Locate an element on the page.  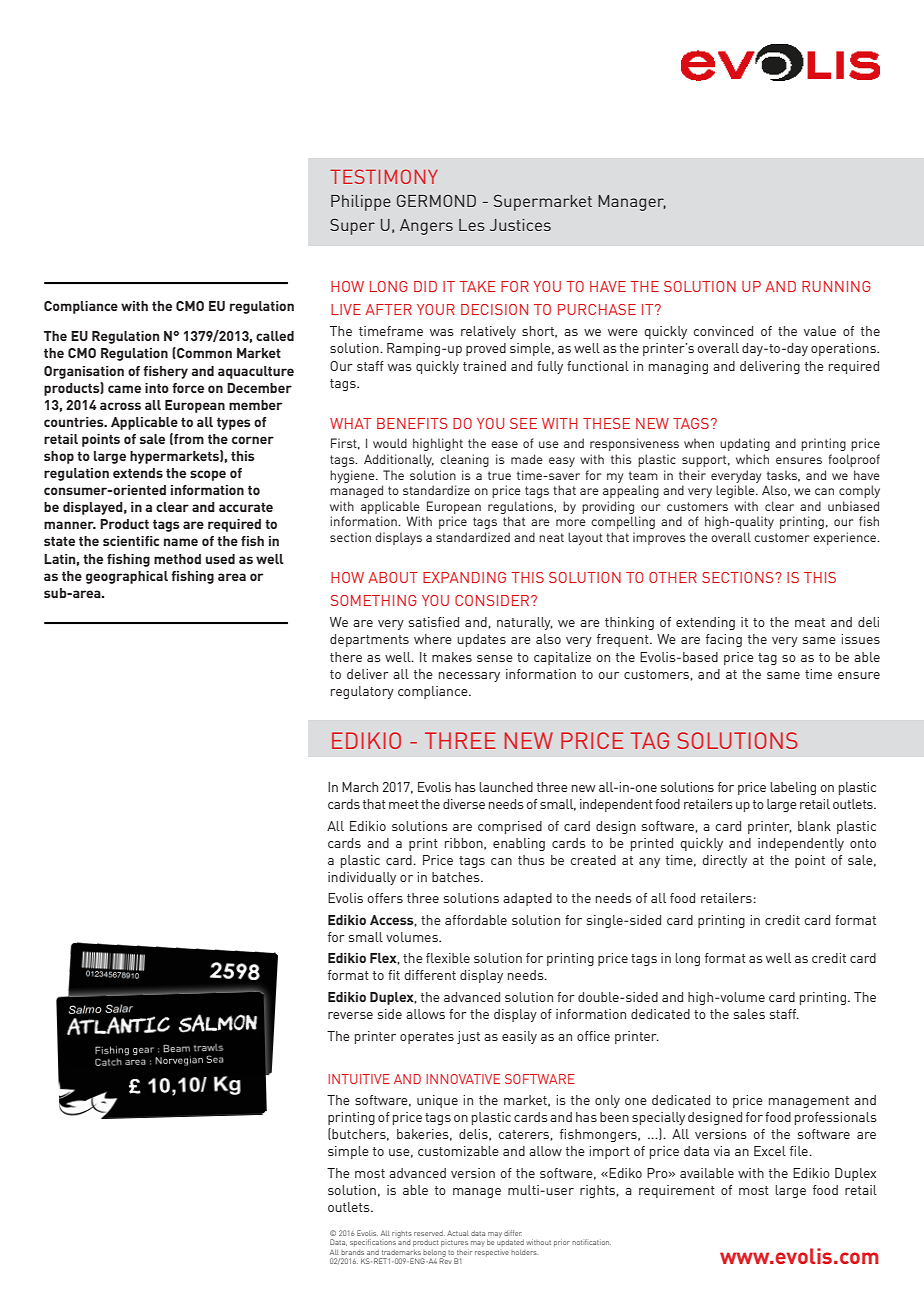
EXPANDING is located at coordinates (464, 577).
